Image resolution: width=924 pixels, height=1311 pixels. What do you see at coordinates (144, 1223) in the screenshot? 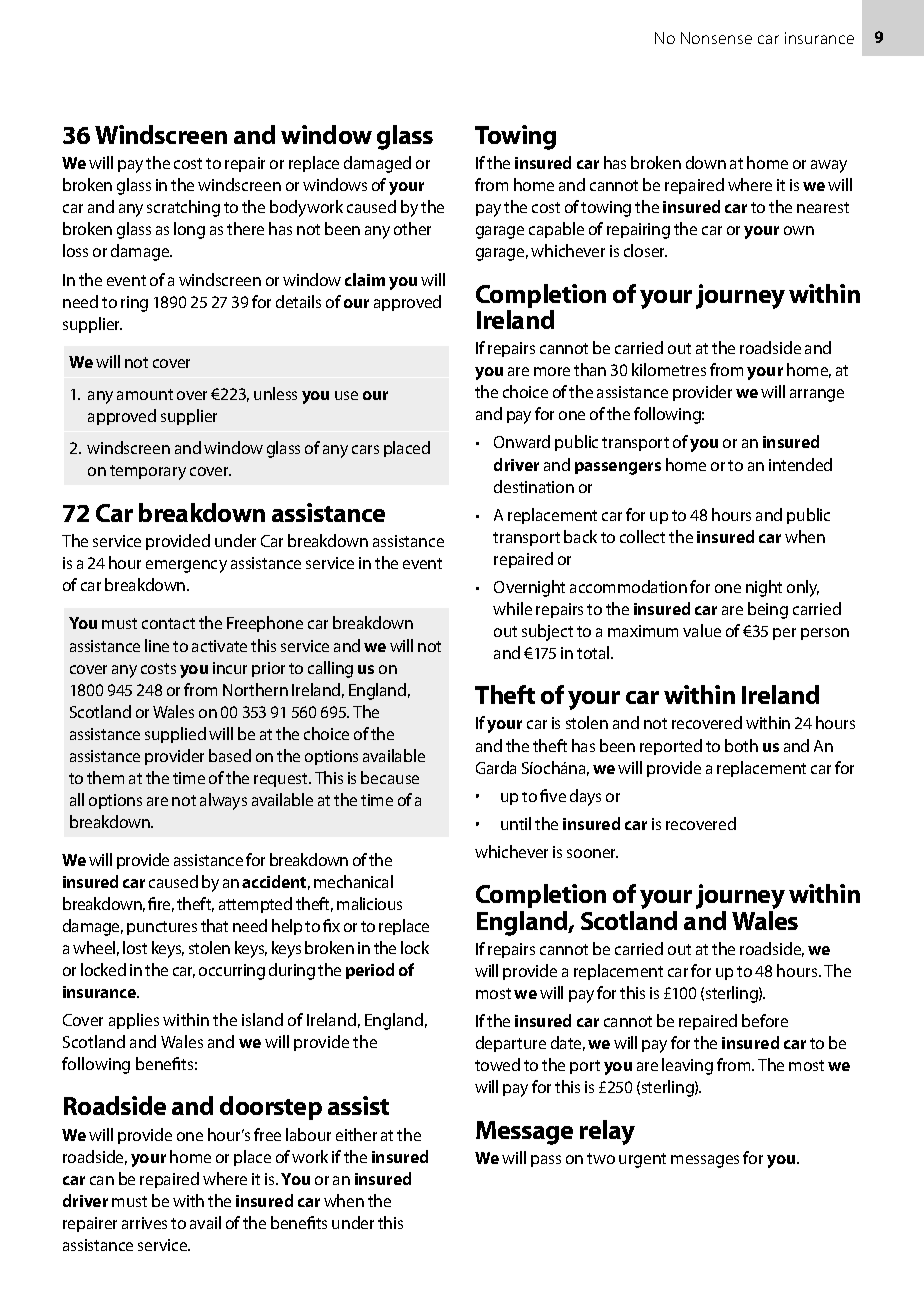
I see `arrives` at bounding box center [144, 1223].
